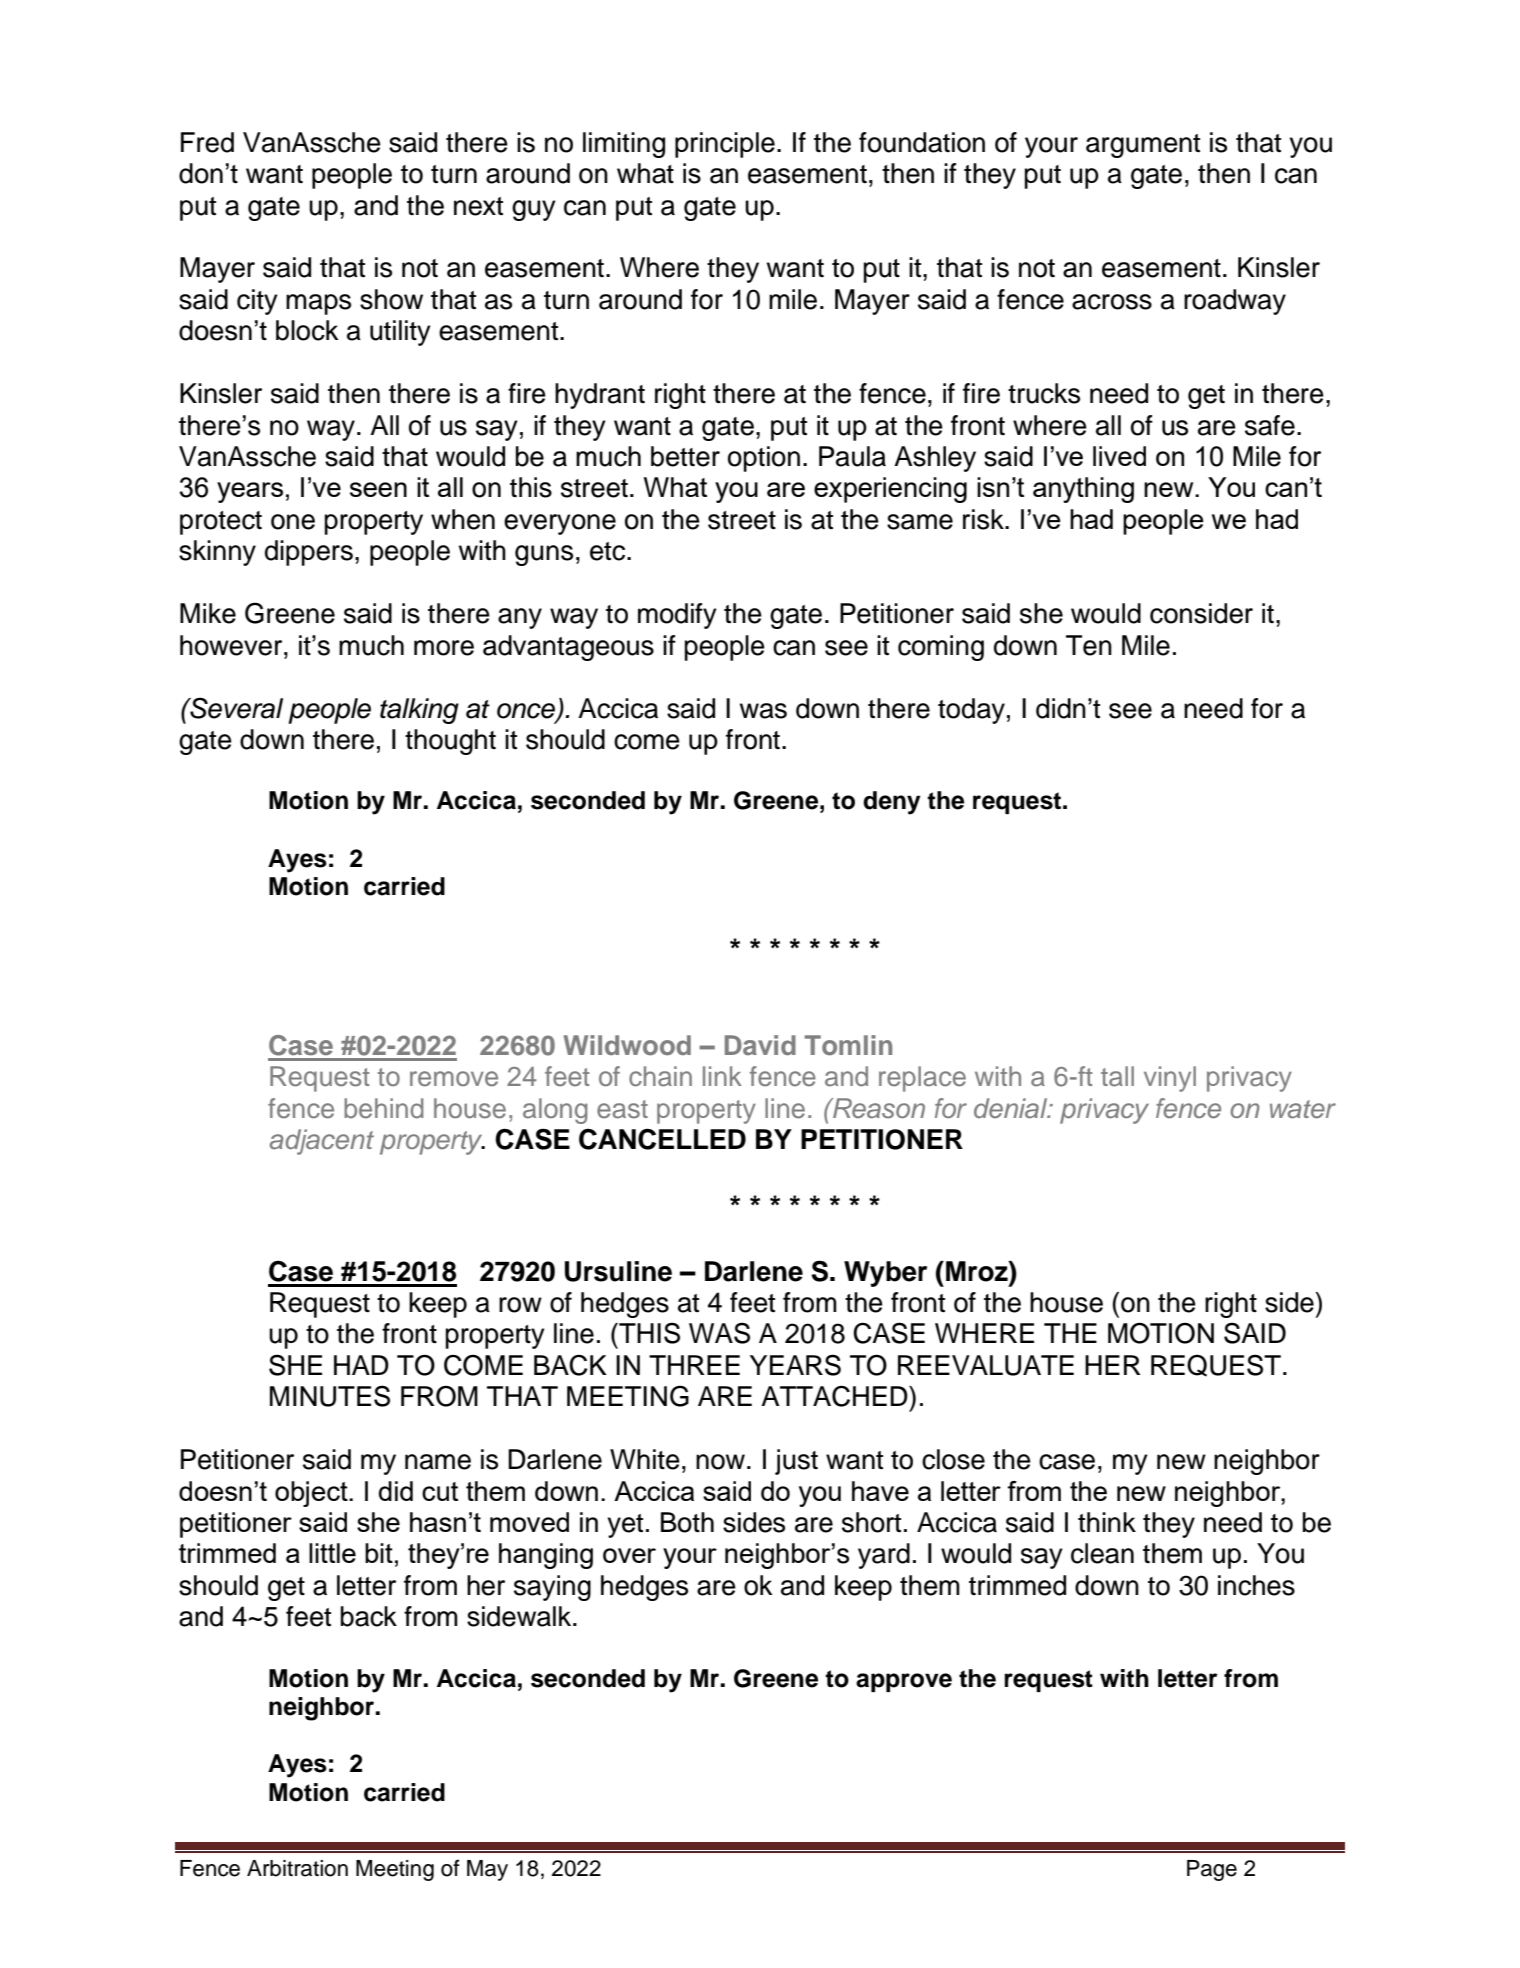  What do you see at coordinates (1170, 1079) in the page?
I see `vinyl` at bounding box center [1170, 1079].
